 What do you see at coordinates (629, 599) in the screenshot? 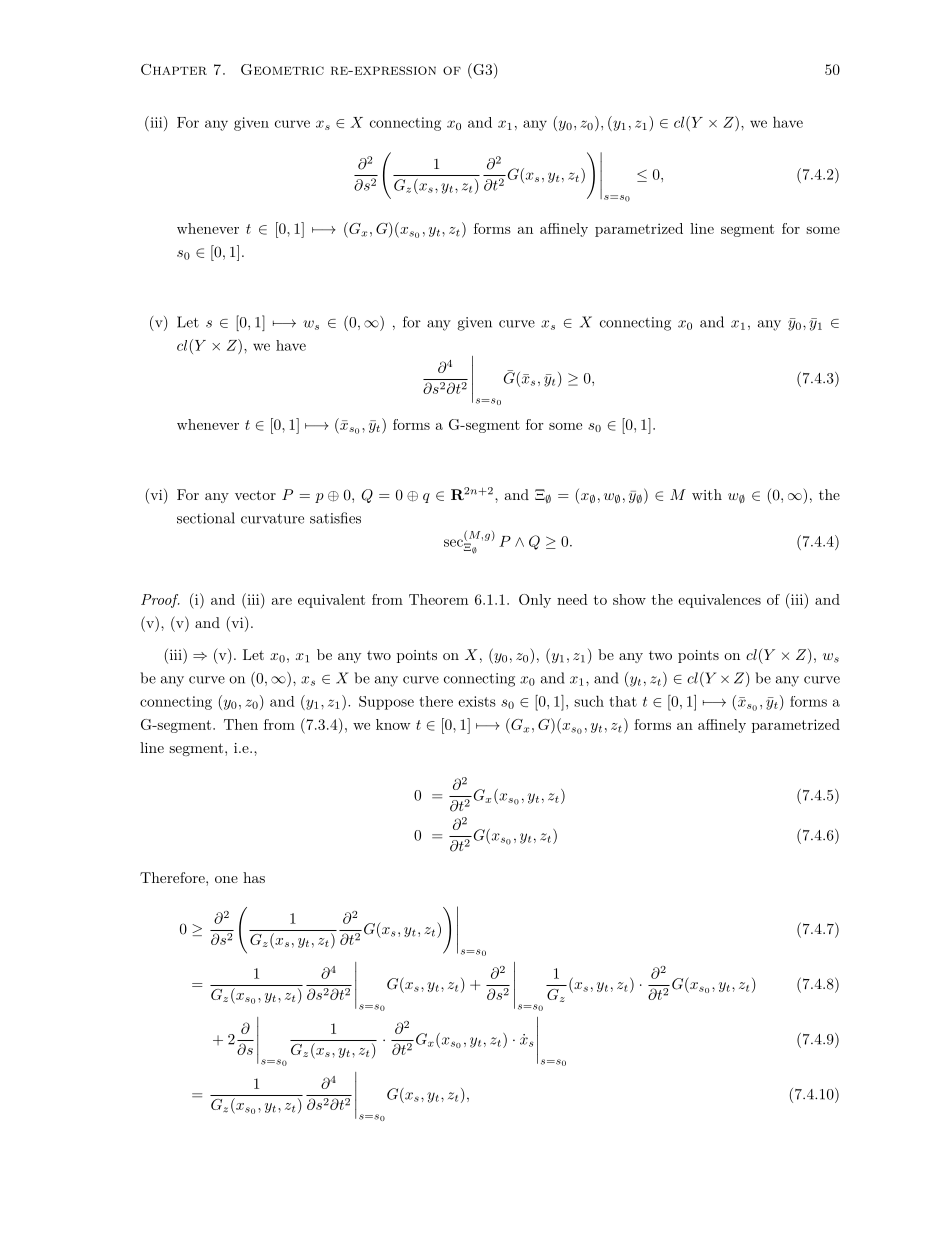
I see `show` at bounding box center [629, 599].
